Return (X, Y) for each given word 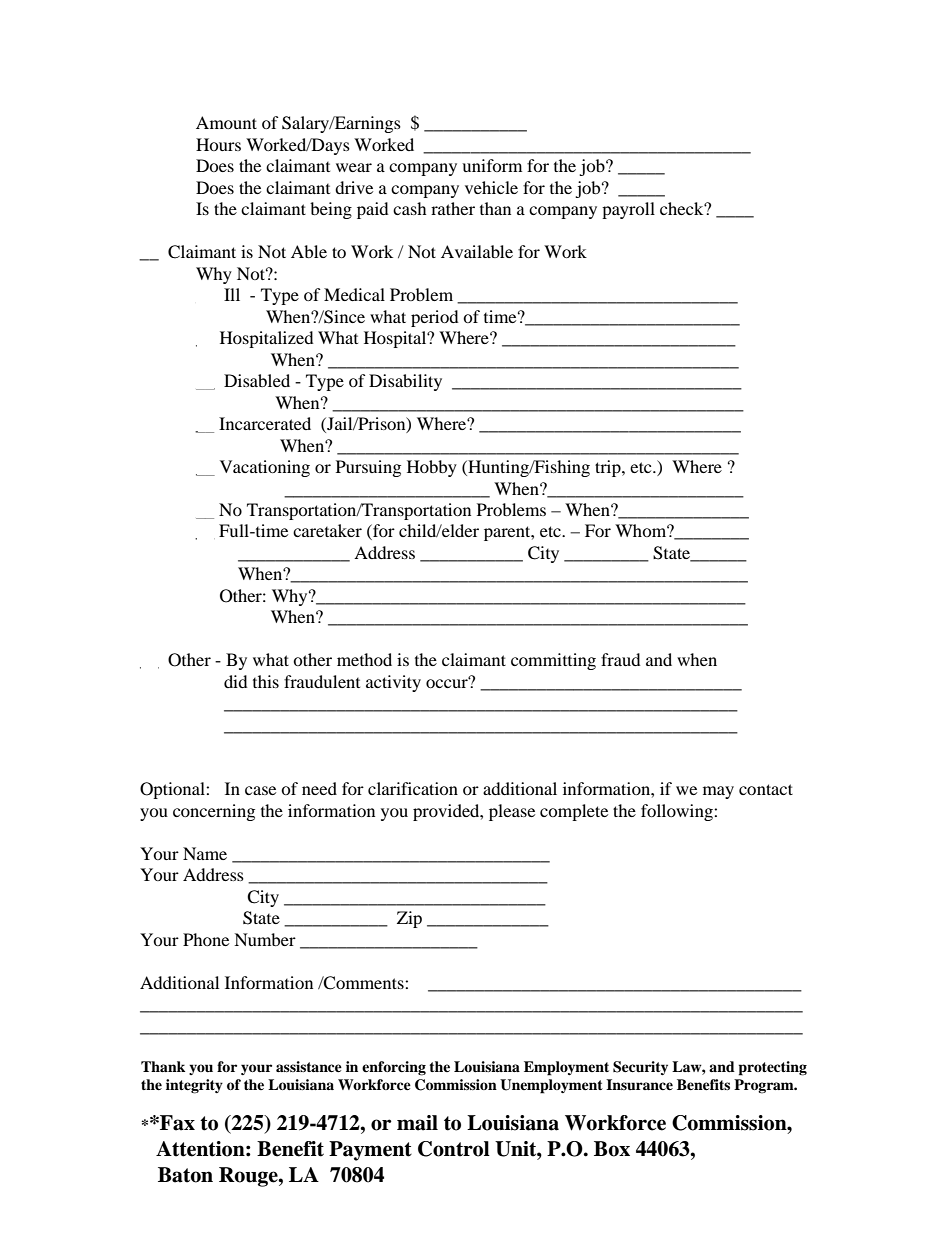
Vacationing (265, 468)
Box (612, 1149)
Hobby (432, 468)
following (678, 812)
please (512, 812)
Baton (185, 1175)
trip (609, 468)
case (260, 790)
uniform (492, 165)
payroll (628, 210)
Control (454, 1149)
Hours (218, 144)
